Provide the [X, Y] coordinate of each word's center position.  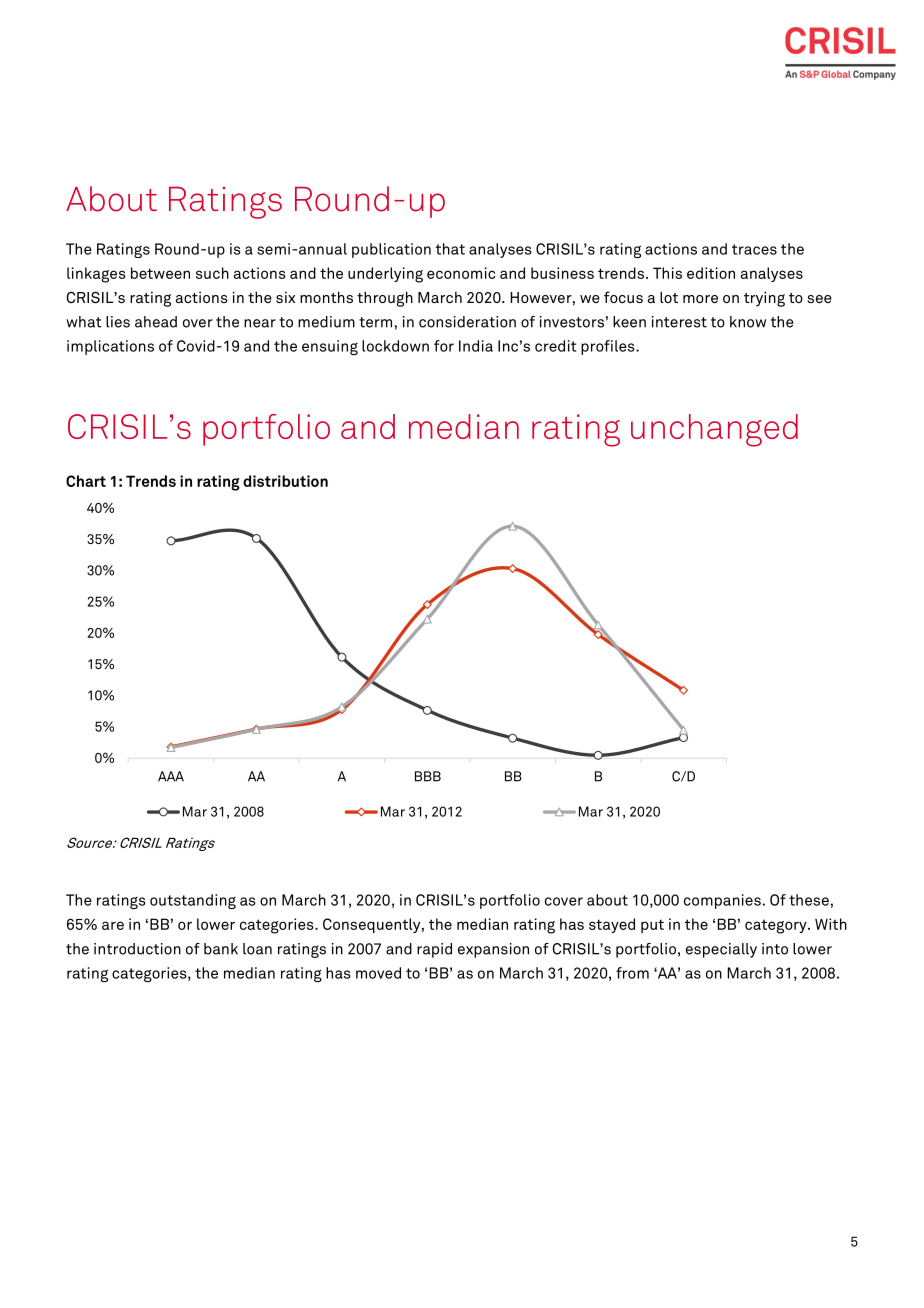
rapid [434, 950]
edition [711, 273]
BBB [428, 776]
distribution [285, 481]
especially [721, 950]
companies [722, 901]
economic [461, 273]
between [160, 273]
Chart [86, 481]
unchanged [714, 430]
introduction [137, 949]
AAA [171, 776]
